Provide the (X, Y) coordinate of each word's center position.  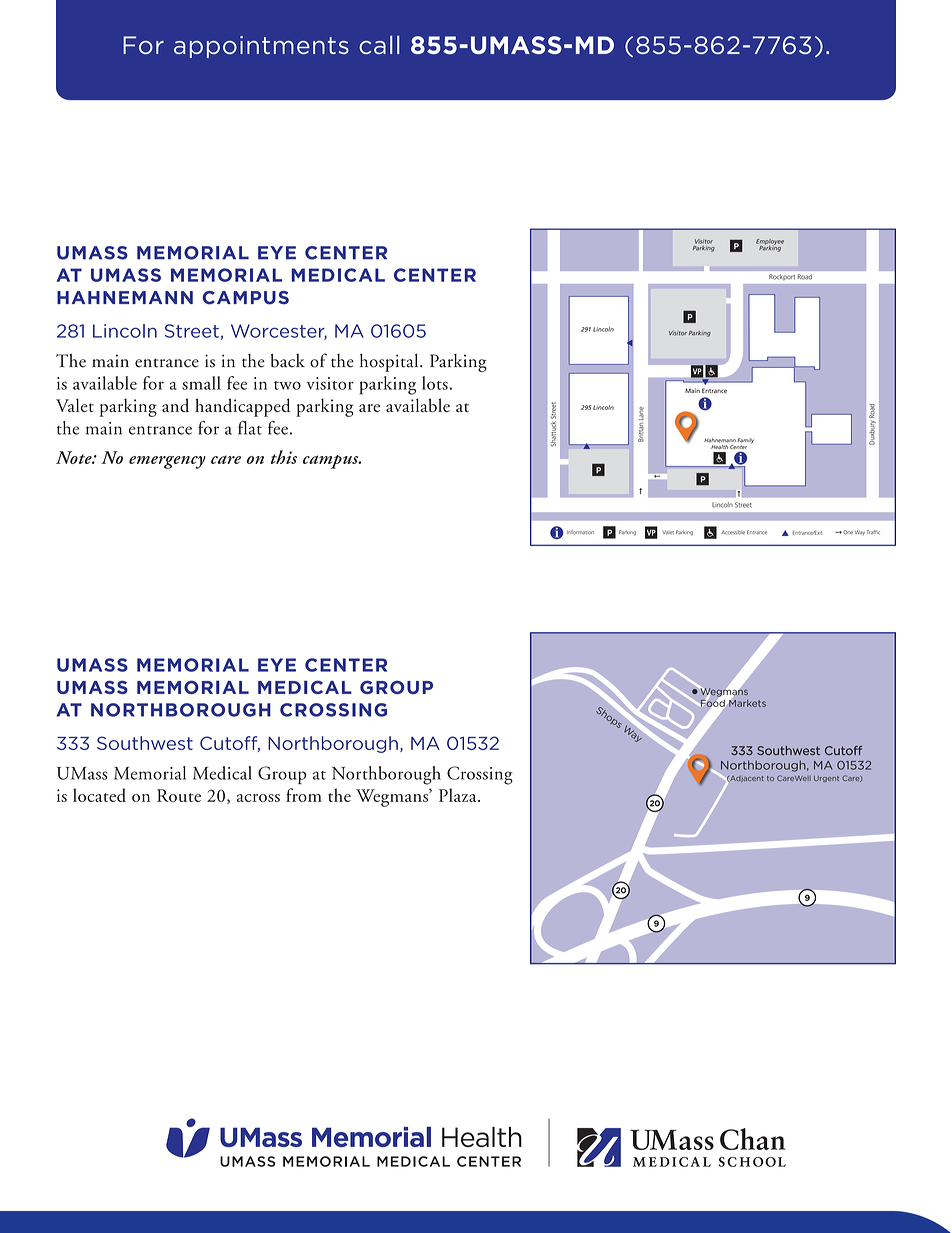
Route (179, 795)
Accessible (733, 532)
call (379, 45)
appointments (261, 47)
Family (745, 442)
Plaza (459, 795)
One (847, 532)
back (288, 361)
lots (435, 383)
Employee (770, 243)
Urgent (826, 779)
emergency (167, 462)
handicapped (243, 407)
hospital (390, 363)
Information (580, 532)
